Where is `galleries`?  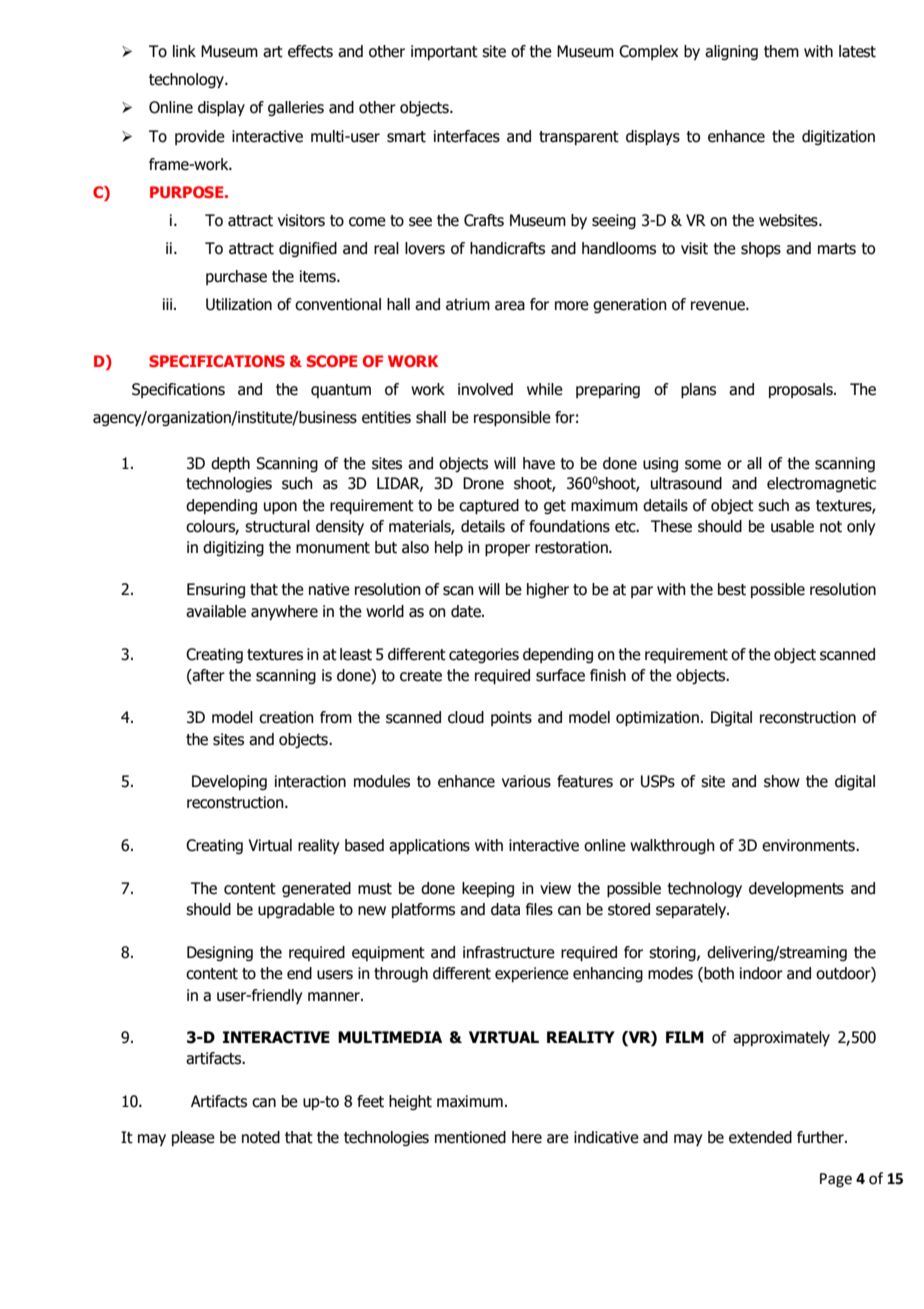 galleries is located at coordinates (296, 108).
